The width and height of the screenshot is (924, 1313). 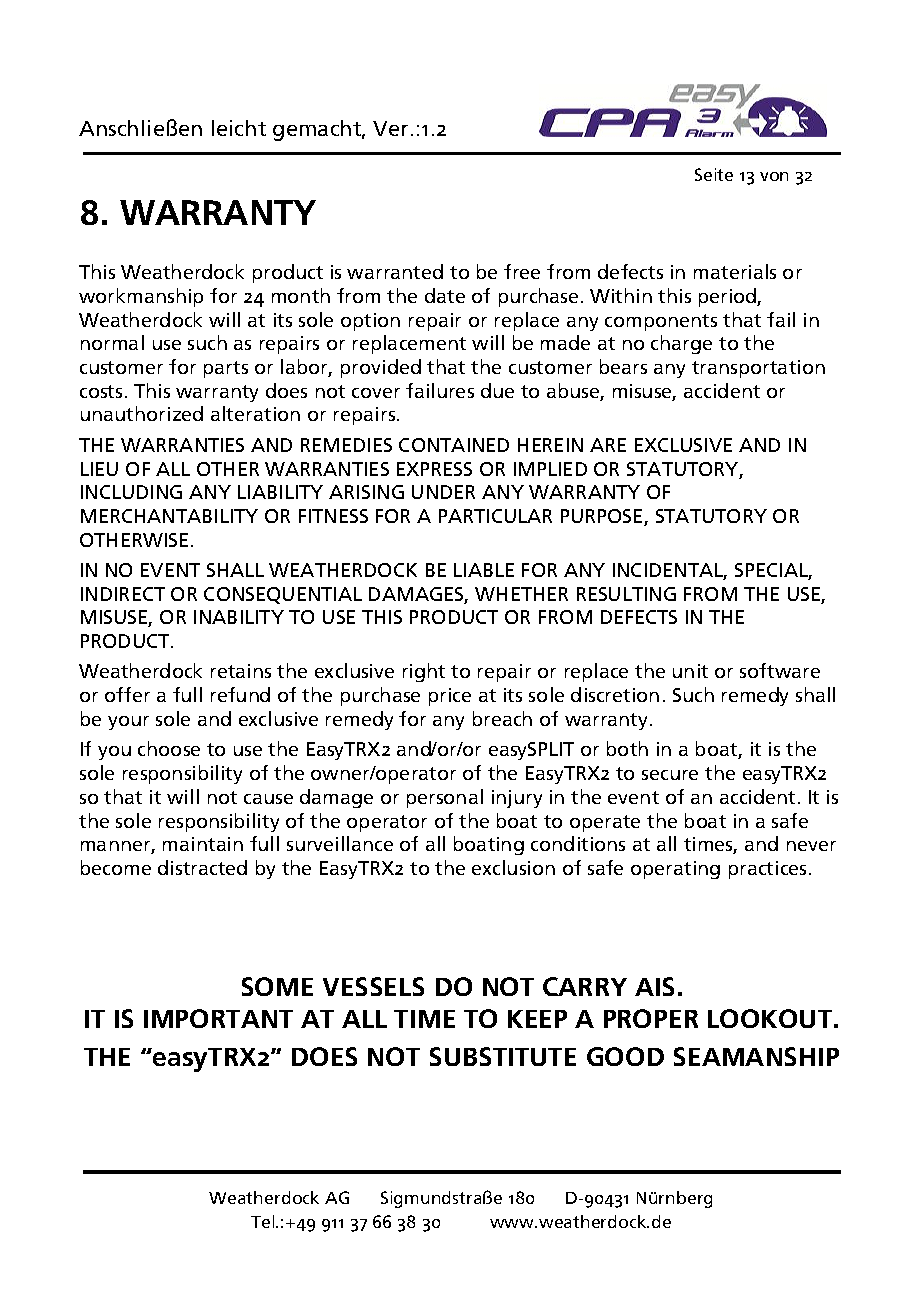 What do you see at coordinates (239, 617) in the screenshot?
I see `INABILITY` at bounding box center [239, 617].
